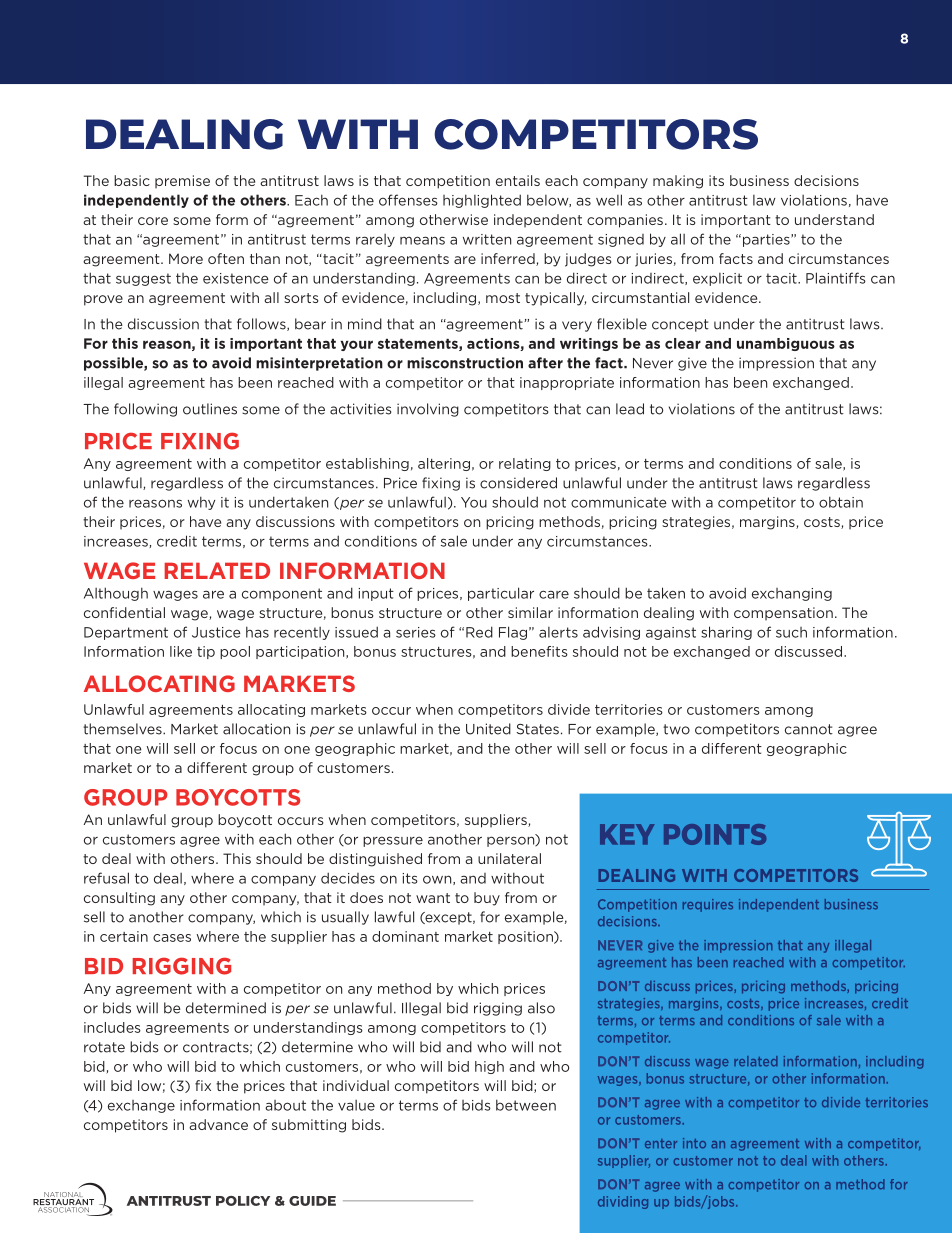 The height and width of the page is (1233, 952). Describe the element at coordinates (841, 502) in the page. I see `obtain` at that location.
